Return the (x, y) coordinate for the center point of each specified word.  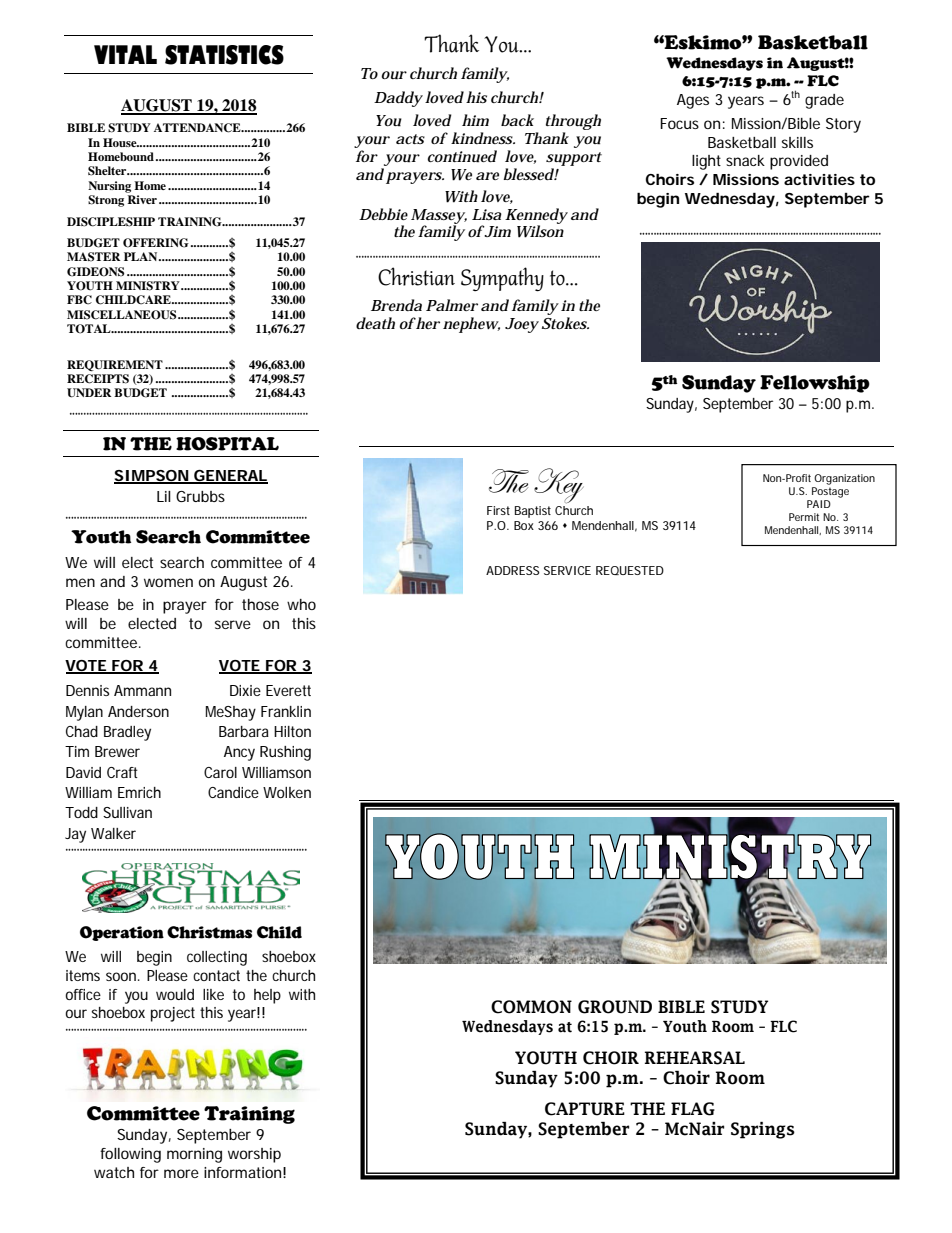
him (475, 120)
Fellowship (815, 384)
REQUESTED (630, 570)
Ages (693, 101)
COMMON (531, 1007)
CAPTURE (585, 1109)
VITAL (125, 54)
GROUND (615, 1007)
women (168, 582)
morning (194, 1155)
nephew (471, 325)
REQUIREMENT (115, 365)
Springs (763, 1130)
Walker (113, 833)
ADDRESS (513, 570)
